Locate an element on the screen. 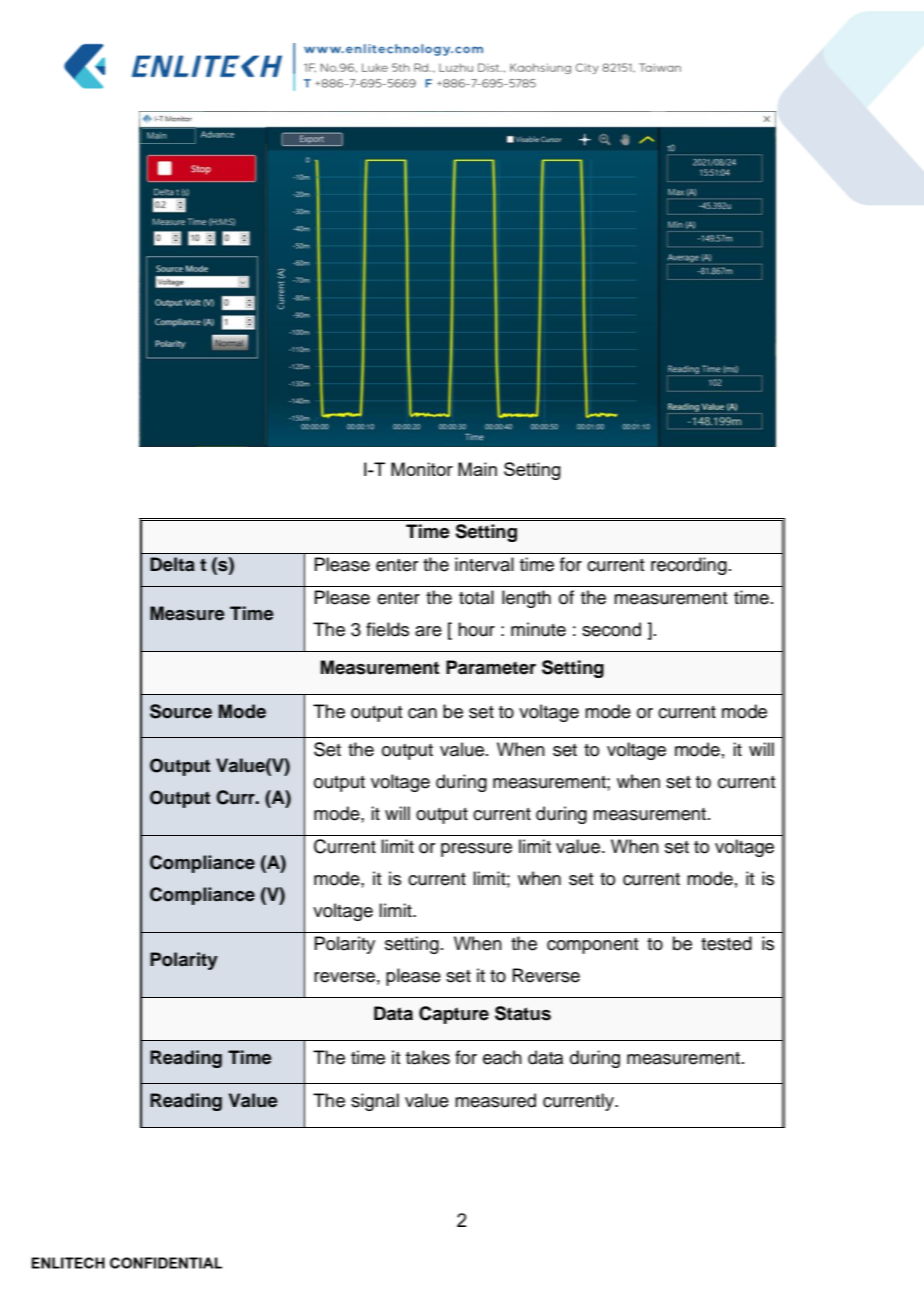 Image resolution: width=924 pixels, height=1308 pixels. pressure is located at coordinates (476, 850).
